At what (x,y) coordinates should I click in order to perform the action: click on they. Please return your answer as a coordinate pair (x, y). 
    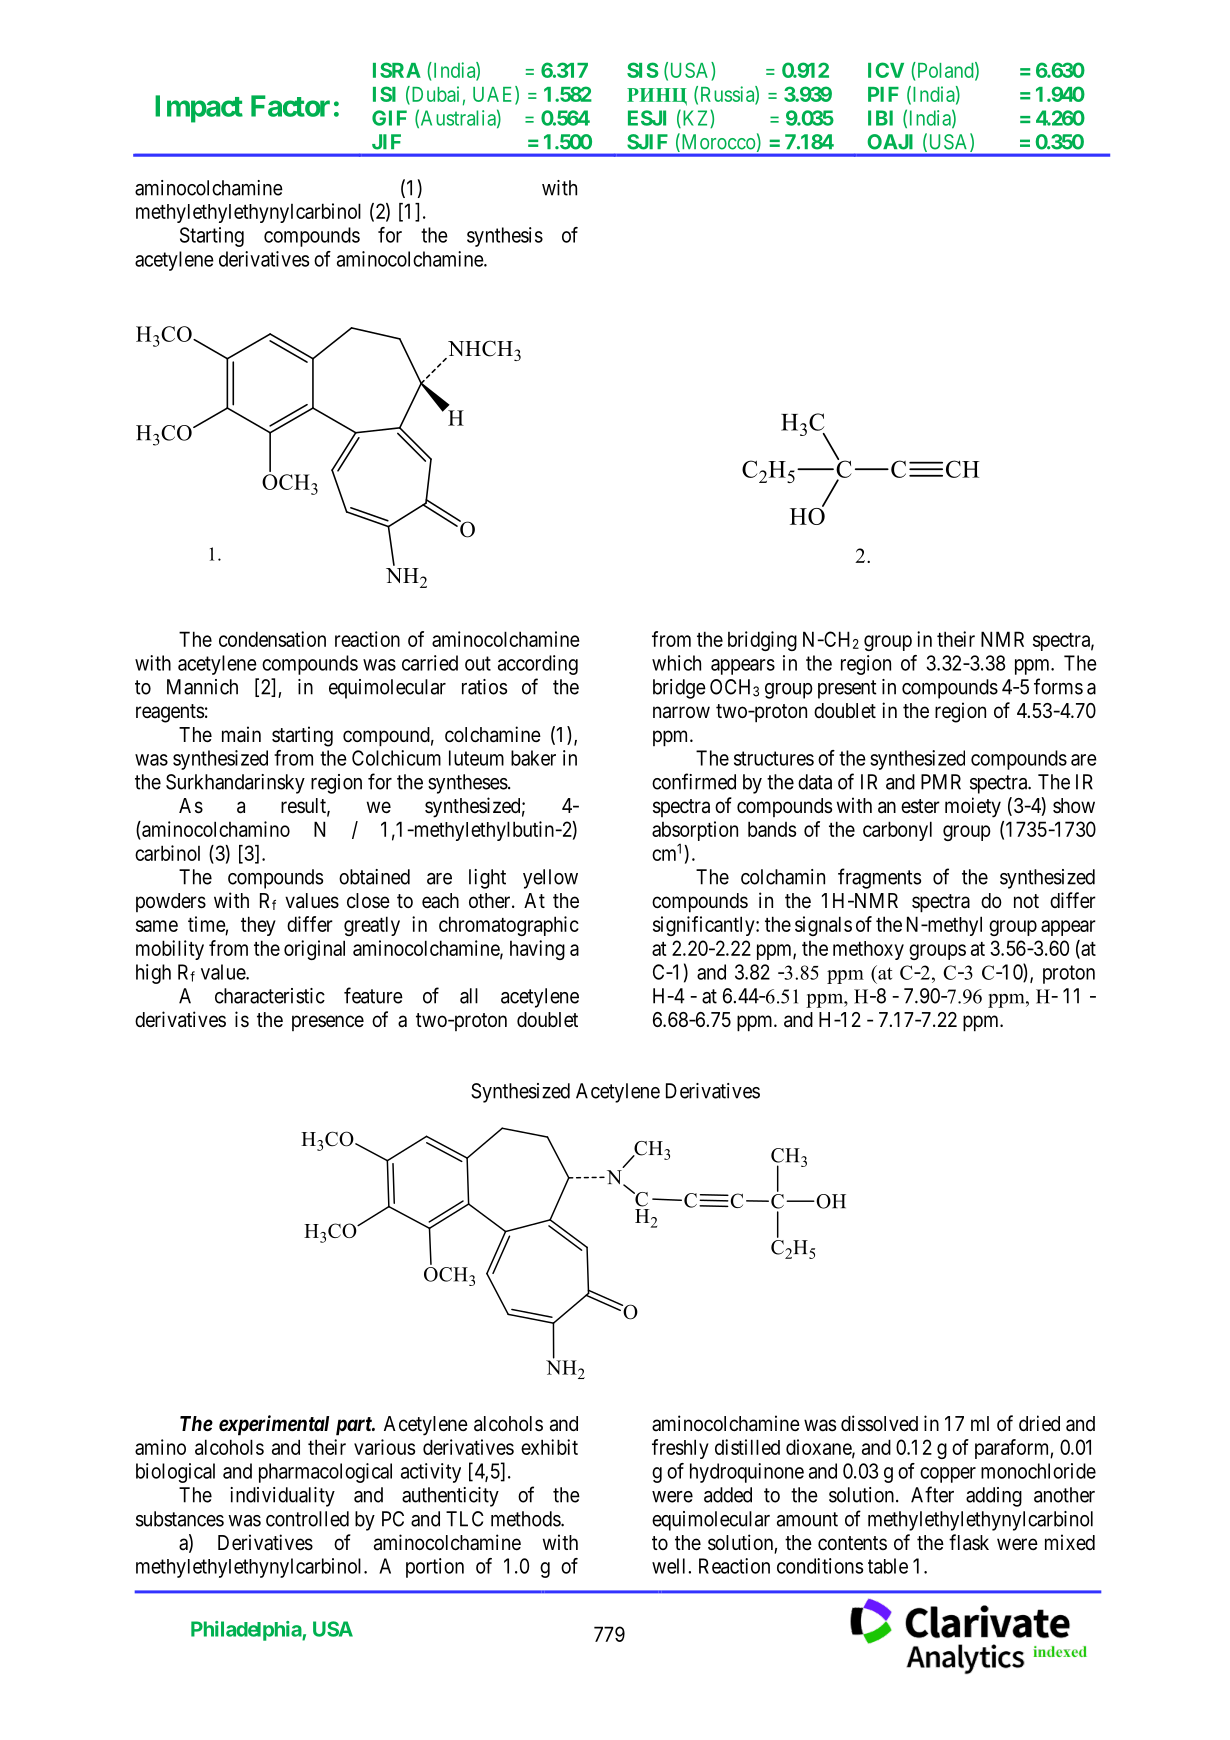
    Looking at the image, I should click on (258, 926).
